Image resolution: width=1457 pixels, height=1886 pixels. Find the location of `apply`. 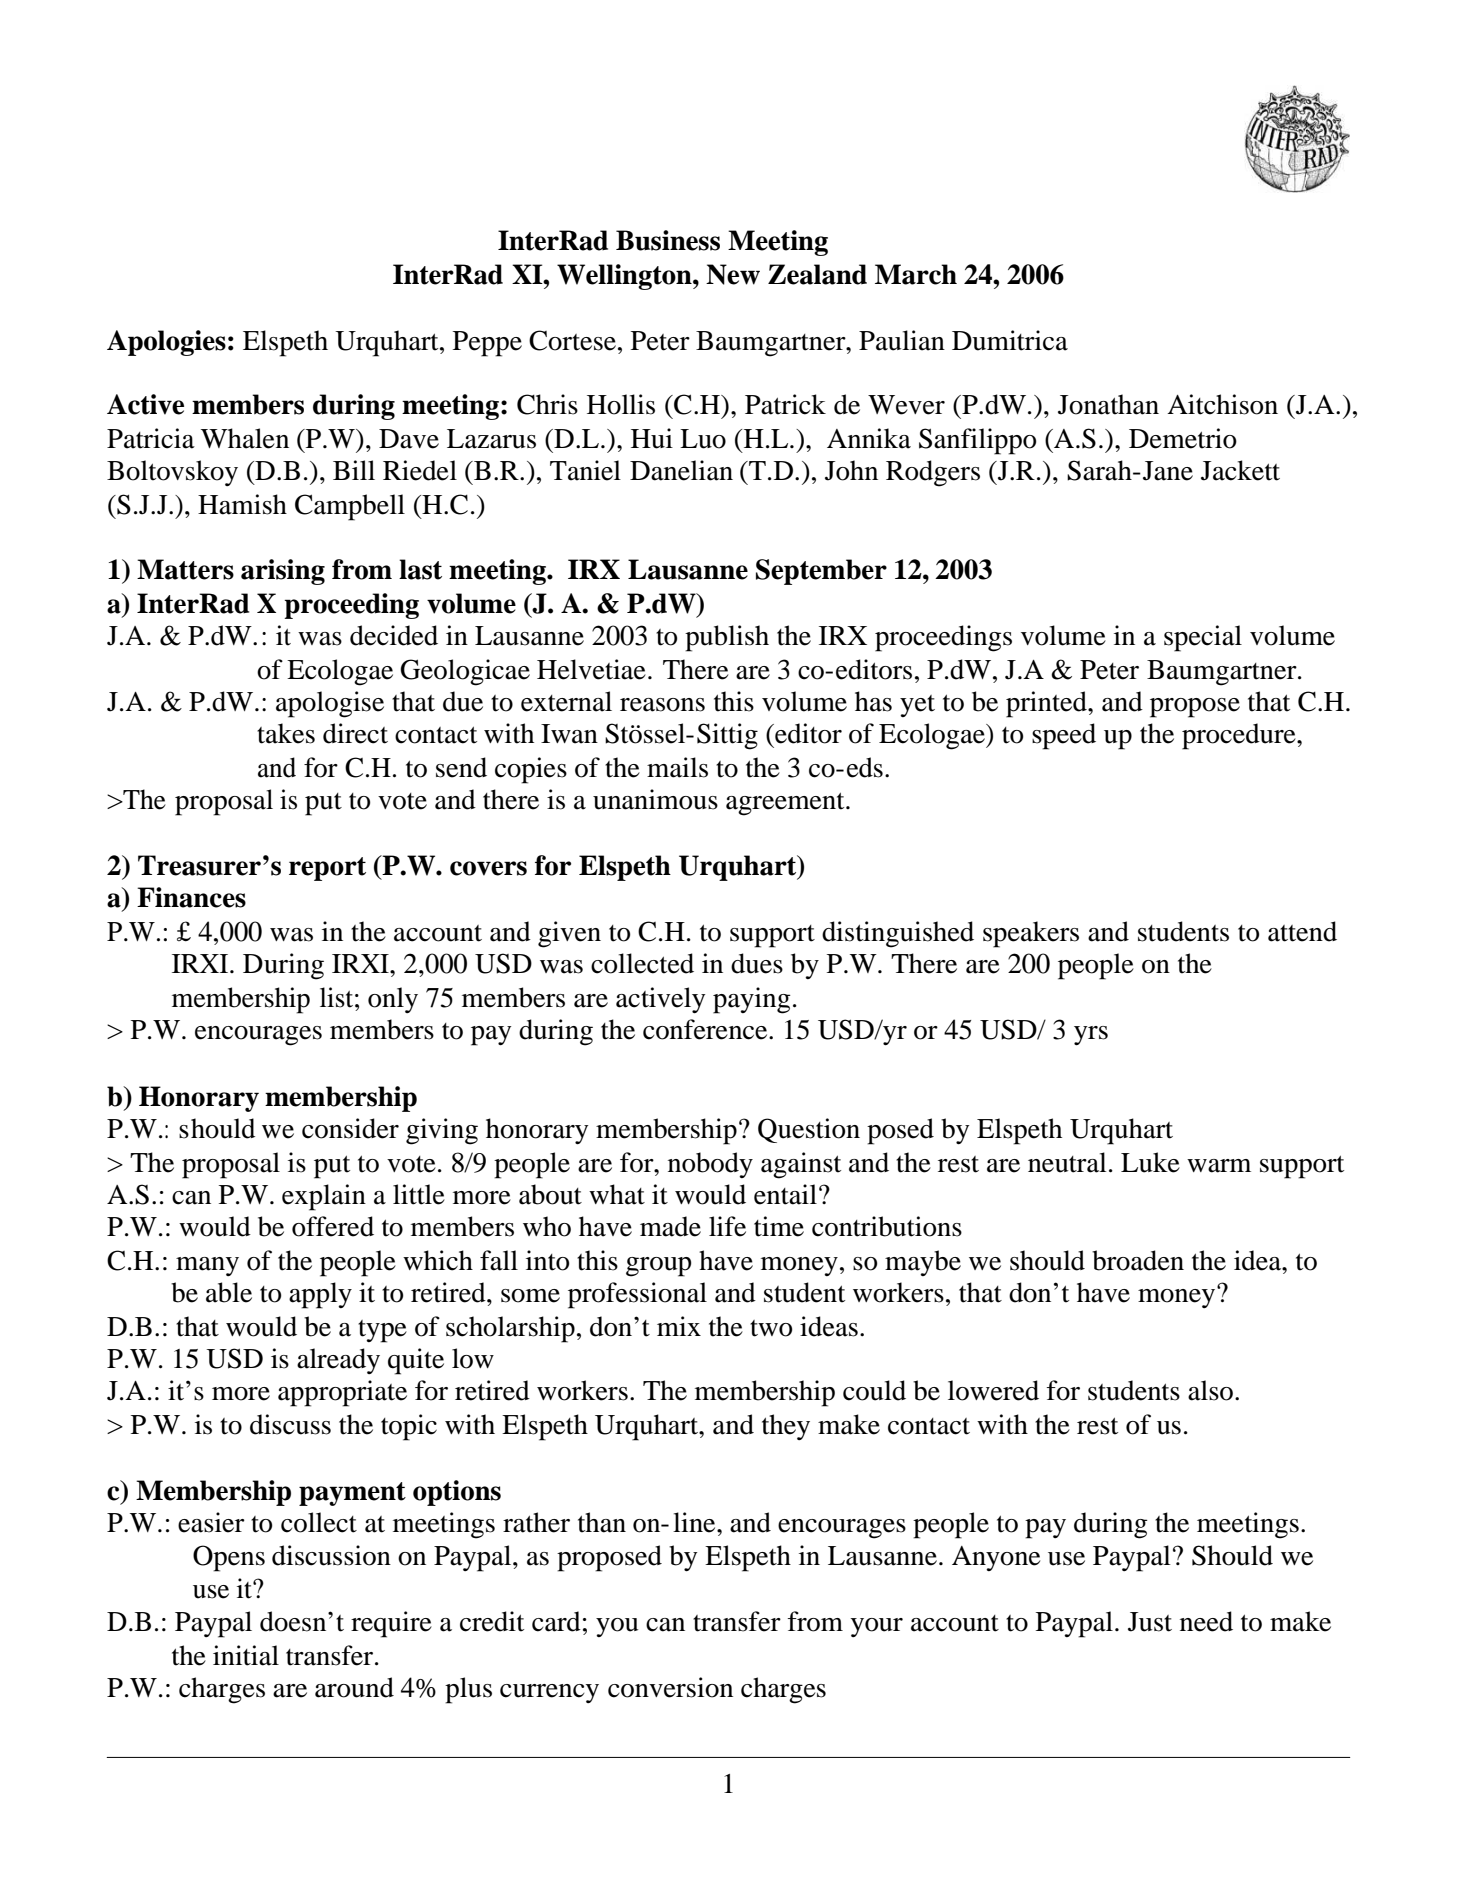

apply is located at coordinates (320, 1295).
